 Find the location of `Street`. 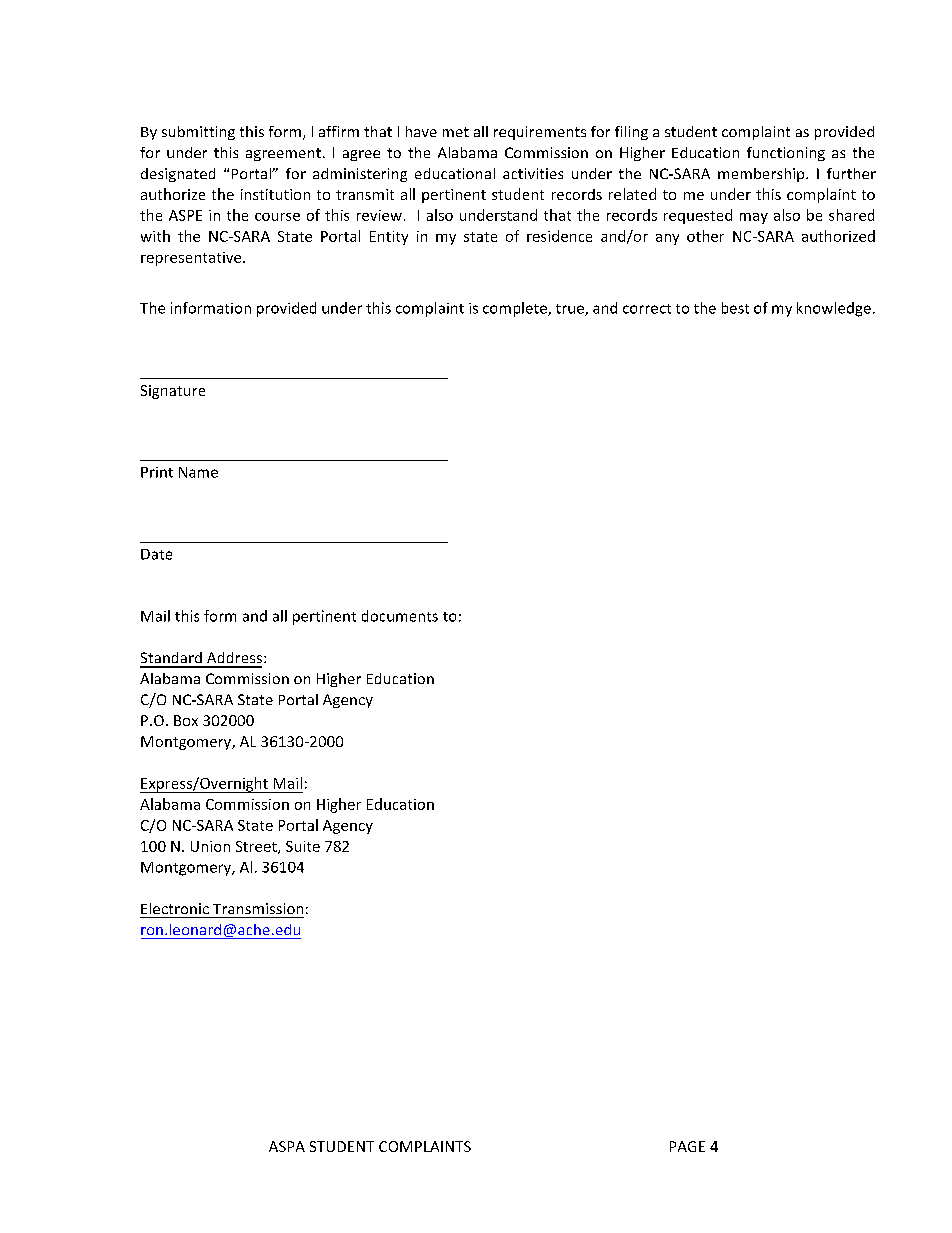

Street is located at coordinates (257, 847).
